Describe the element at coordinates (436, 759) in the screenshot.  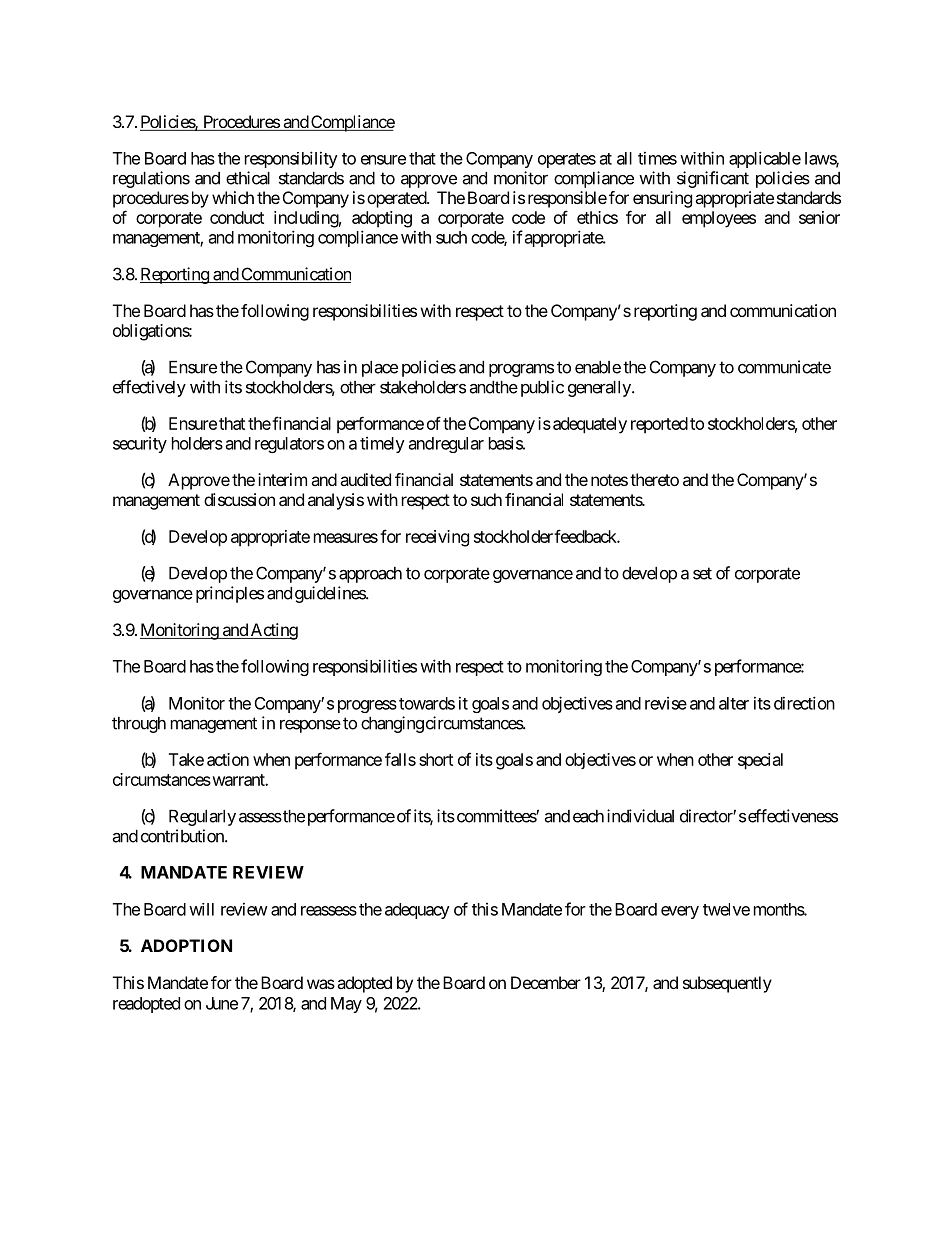
I see `short` at that location.
